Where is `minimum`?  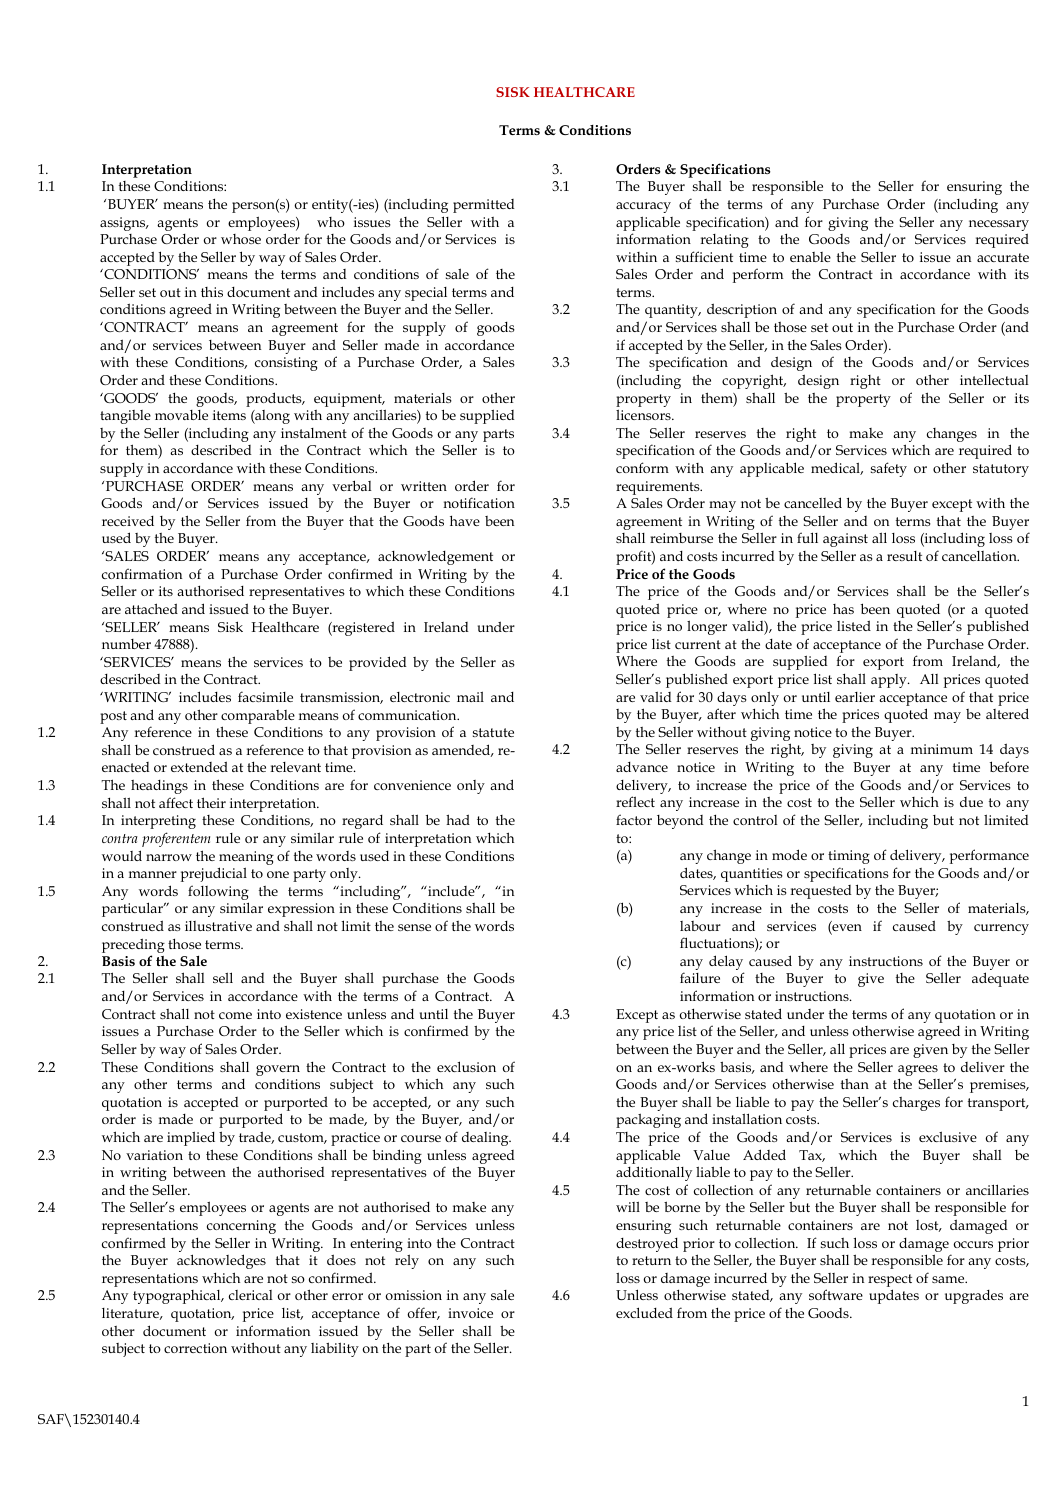
minimum is located at coordinates (942, 749).
